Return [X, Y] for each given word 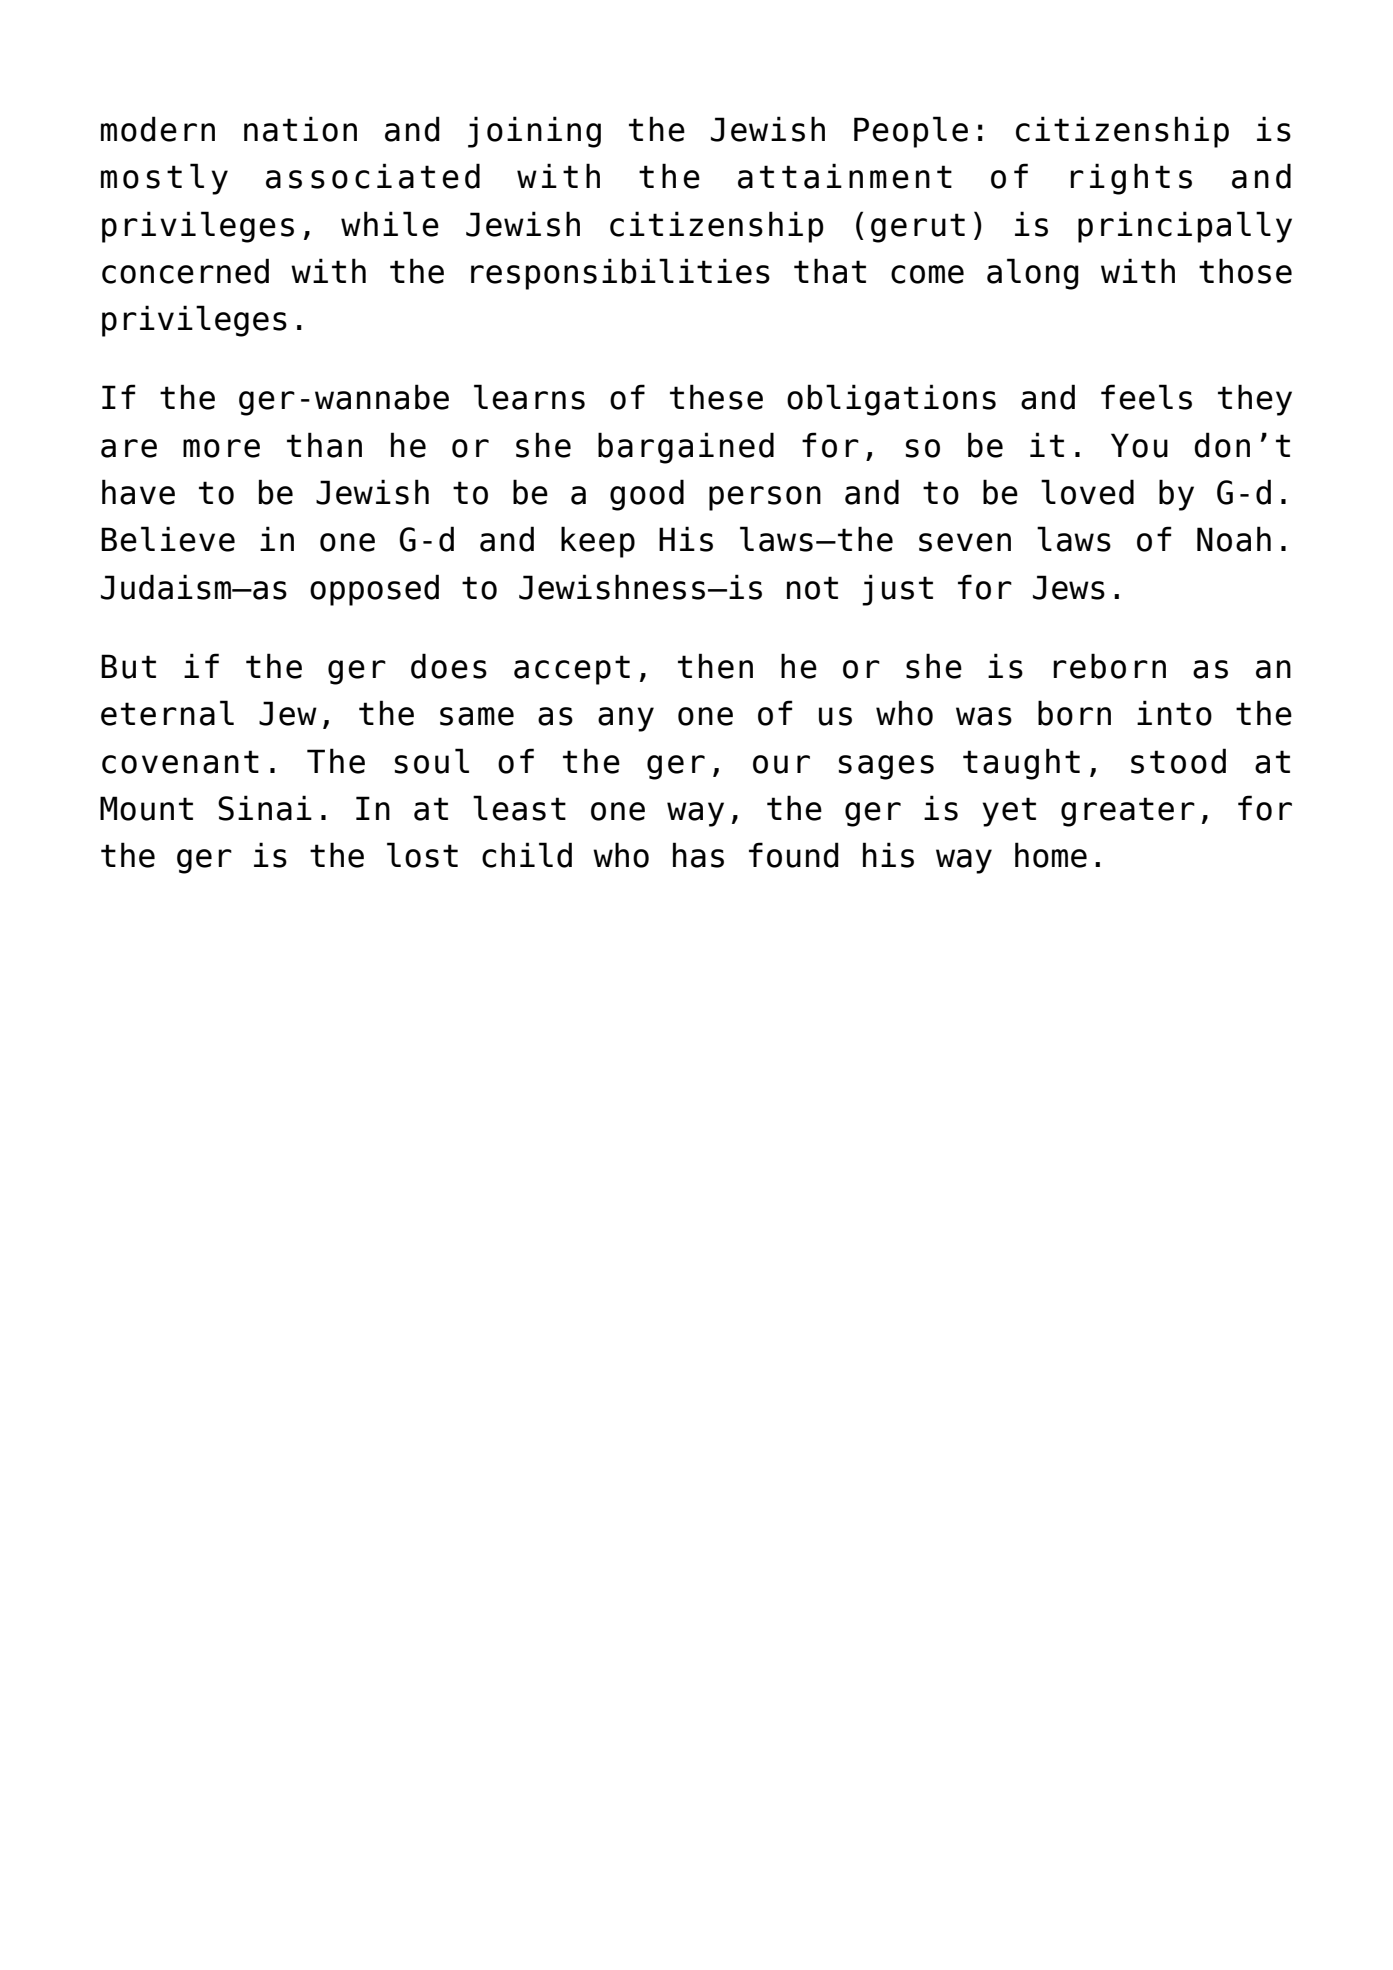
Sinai [265, 808]
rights [1131, 179]
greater [1128, 812]
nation [300, 129]
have [138, 492]
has [698, 855]
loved [1087, 492]
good [647, 495]
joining [534, 132]
